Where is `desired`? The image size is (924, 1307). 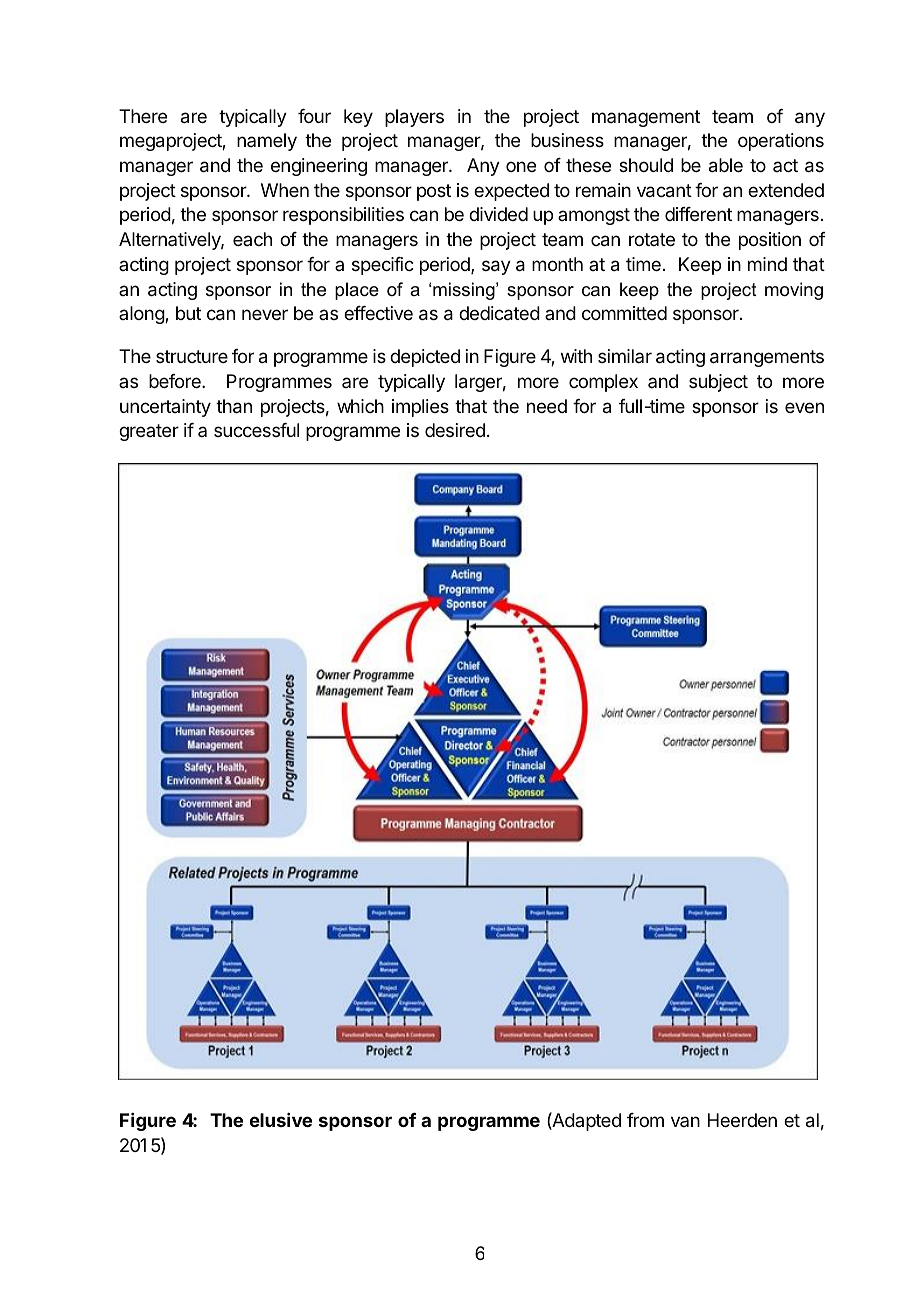
desired is located at coordinates (455, 430).
